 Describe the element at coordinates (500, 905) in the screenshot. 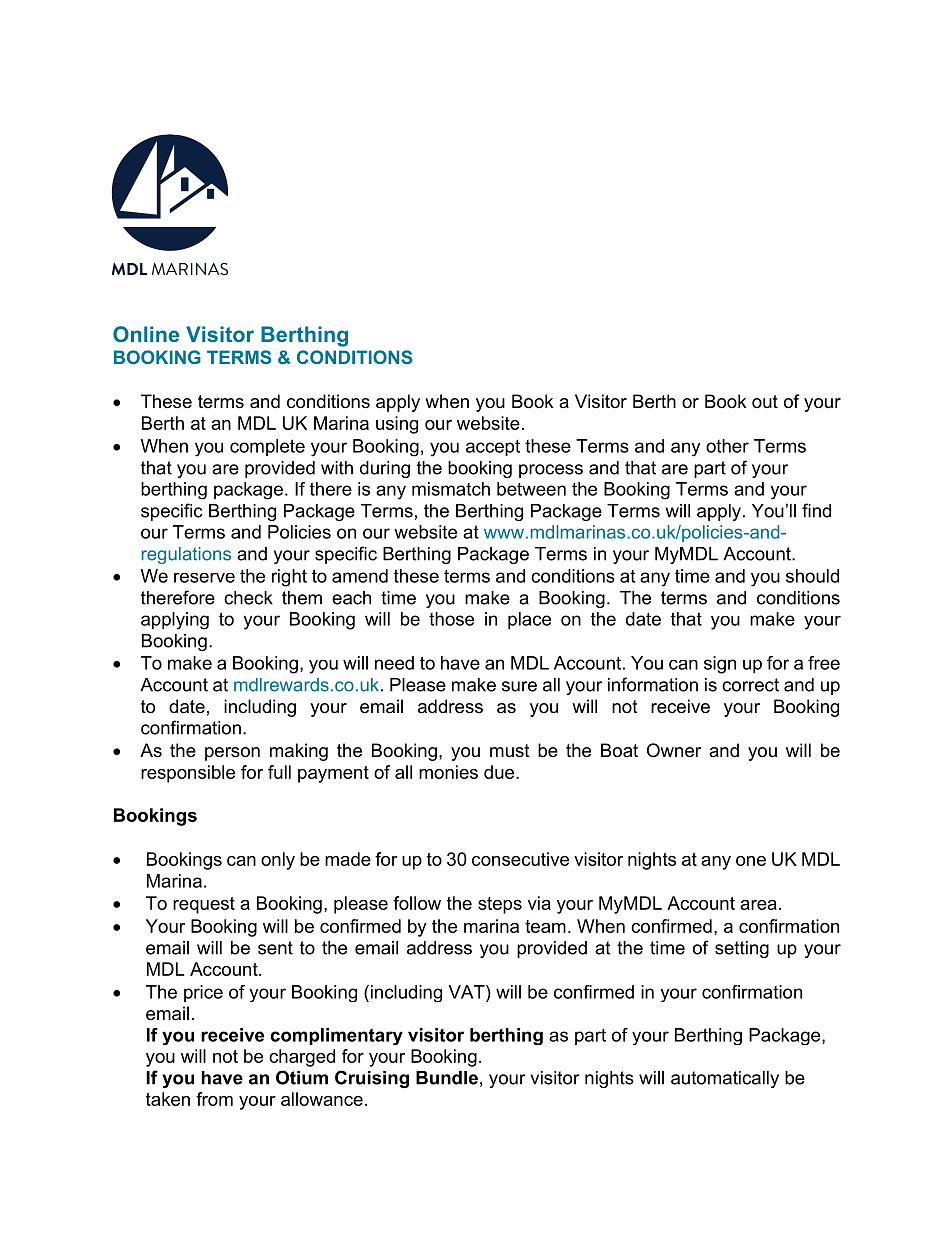

I see `steps` at that location.
